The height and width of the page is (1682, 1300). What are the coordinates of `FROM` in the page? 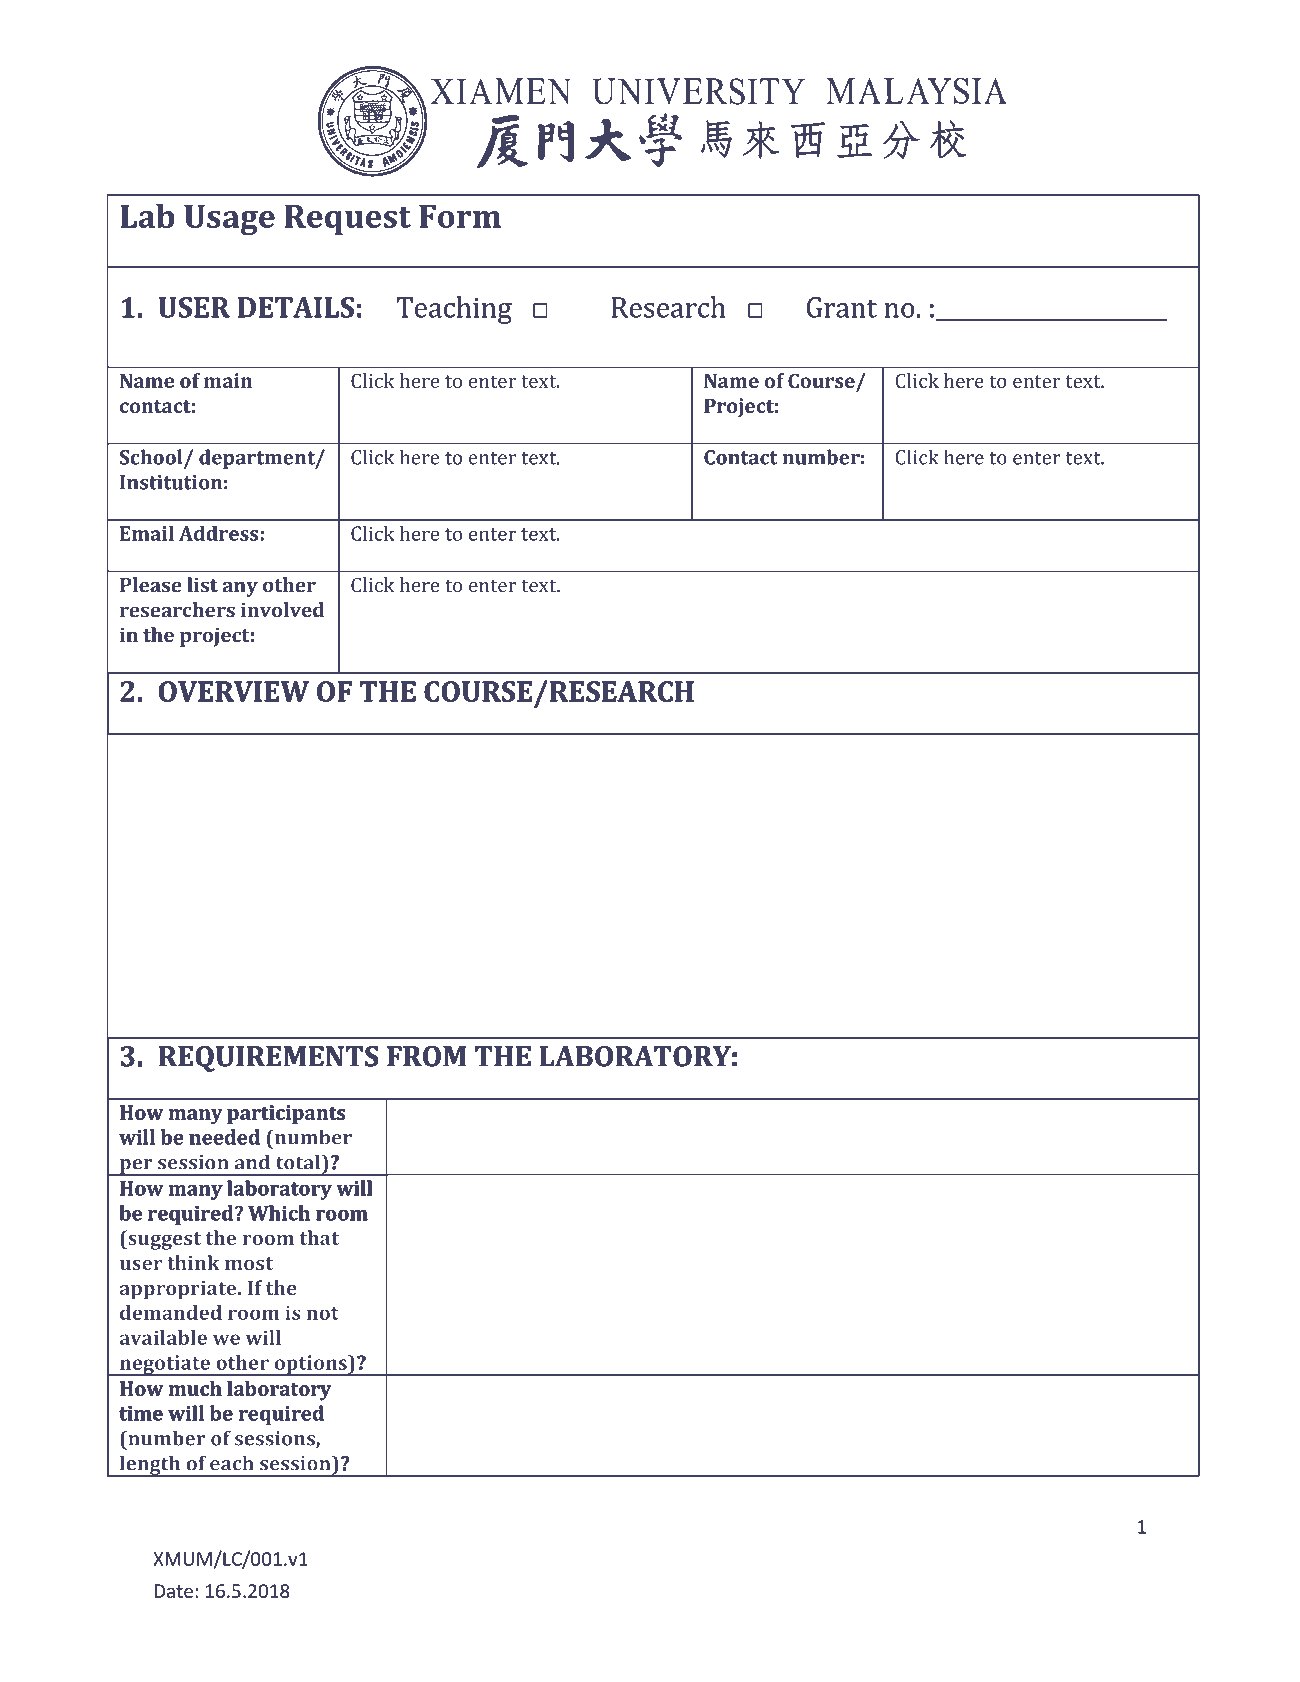 It's located at (426, 1056).
